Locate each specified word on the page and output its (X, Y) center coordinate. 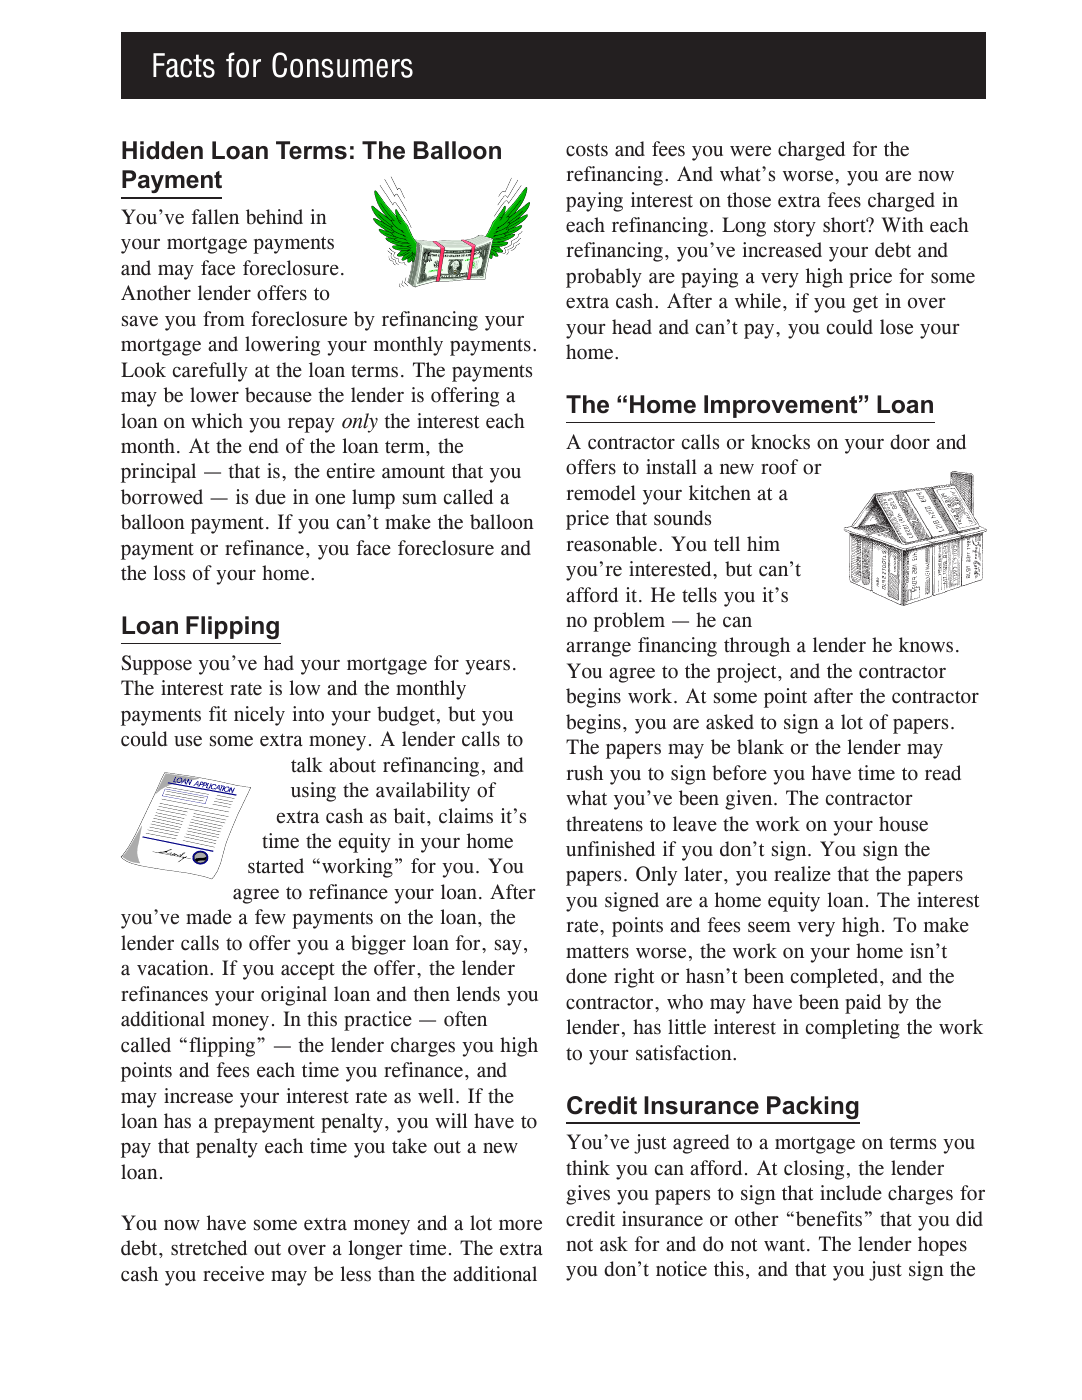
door (910, 442)
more (520, 1225)
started (276, 866)
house (903, 824)
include (851, 1193)
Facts (184, 65)
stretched (209, 1248)
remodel (601, 493)
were (750, 151)
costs (587, 150)
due (270, 497)
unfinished (610, 849)
